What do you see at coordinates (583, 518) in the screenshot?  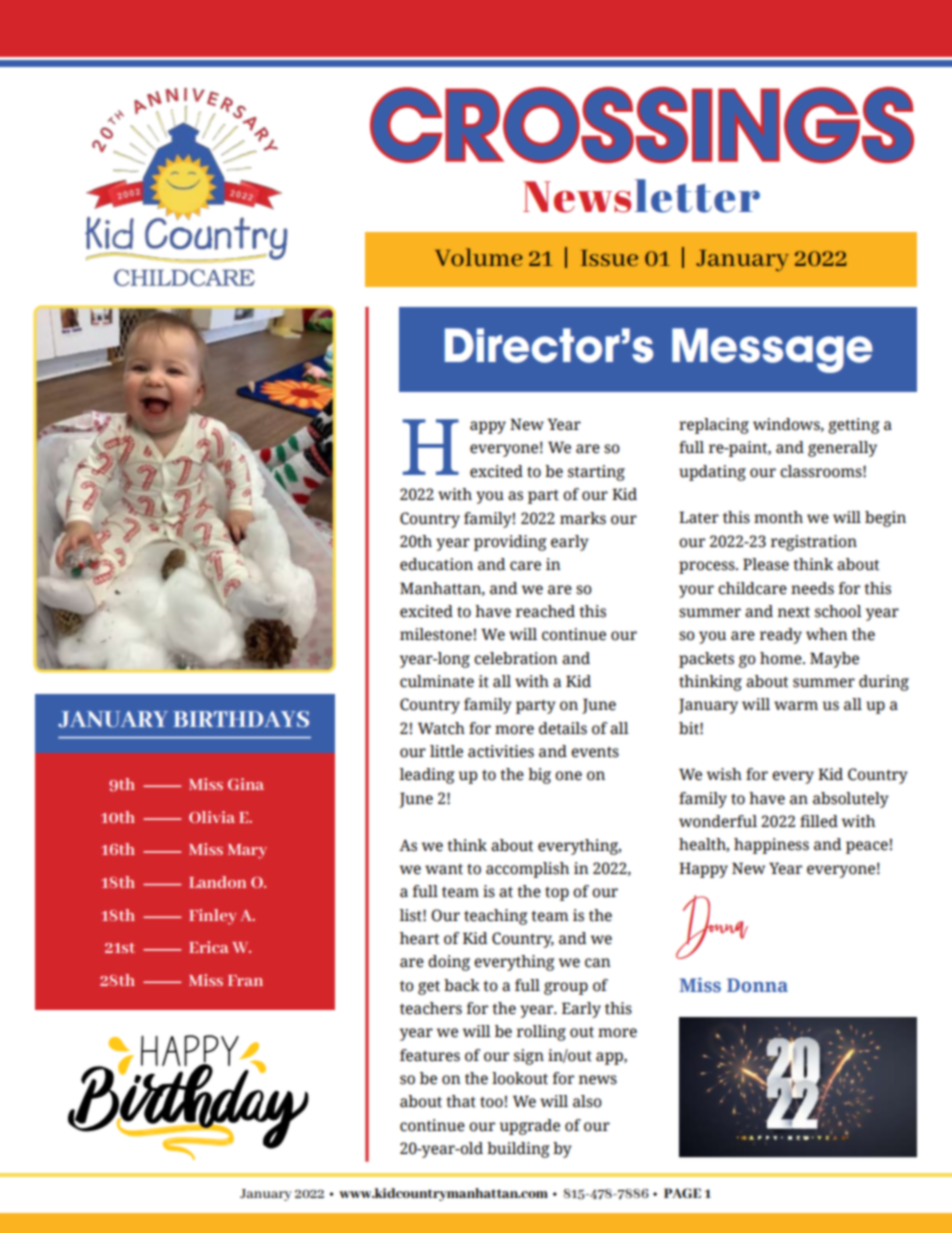 I see `marks` at bounding box center [583, 518].
